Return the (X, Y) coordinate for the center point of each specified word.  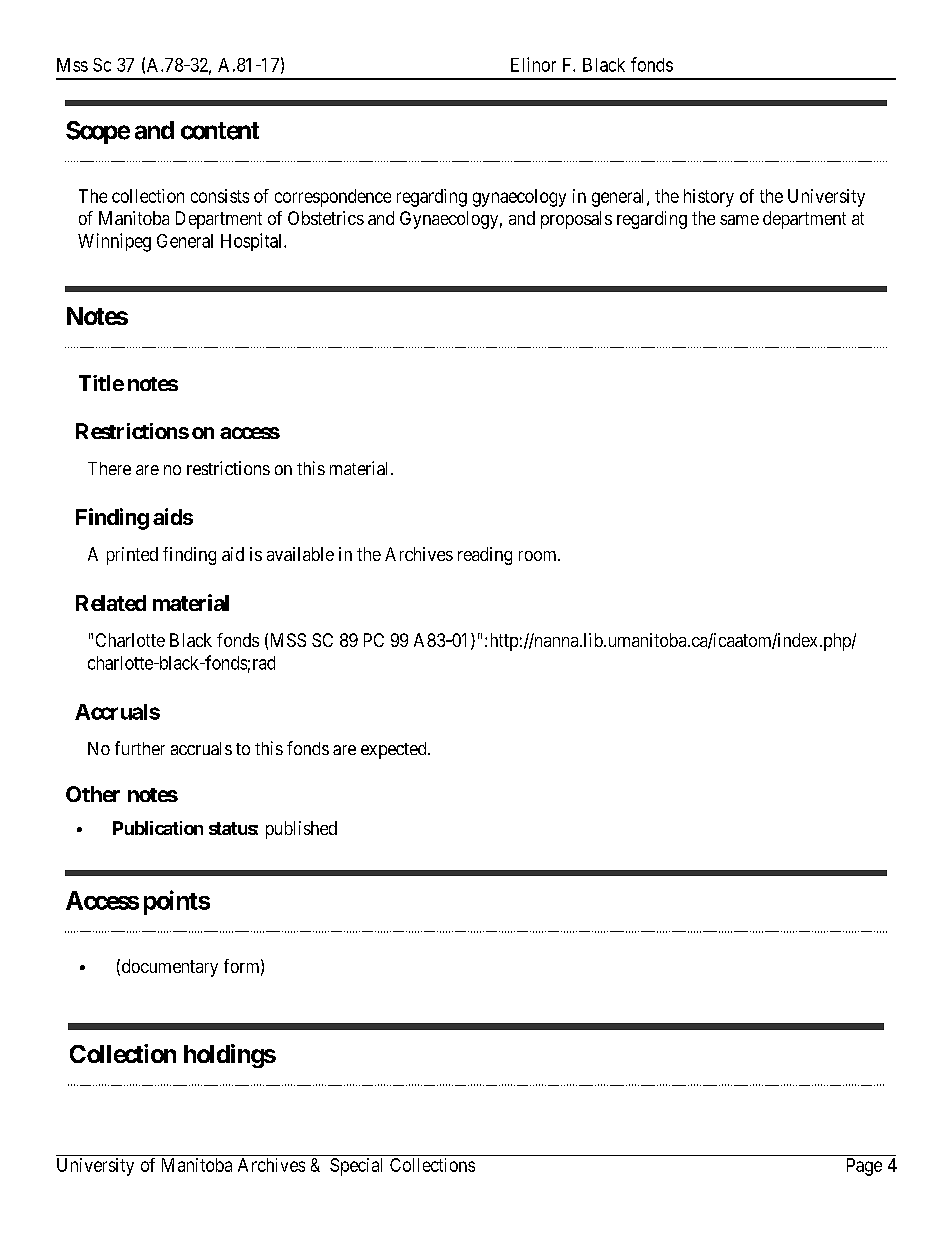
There (109, 468)
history (709, 198)
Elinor (533, 64)
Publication (158, 828)
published (301, 830)
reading (485, 556)
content (220, 131)
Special (356, 1167)
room (539, 556)
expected (395, 750)
